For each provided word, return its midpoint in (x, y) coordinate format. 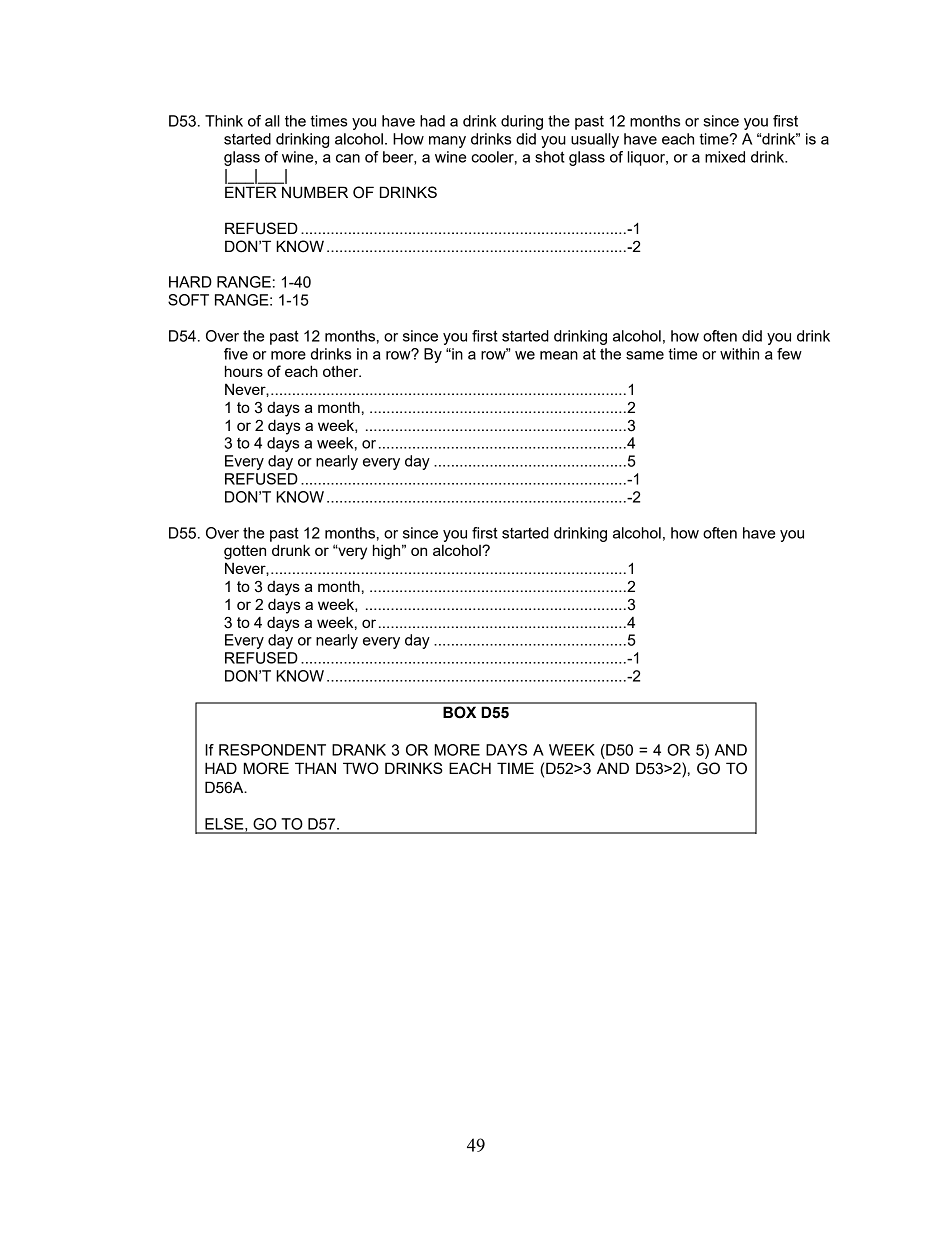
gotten (245, 552)
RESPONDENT (272, 750)
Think (224, 121)
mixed (725, 157)
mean (559, 355)
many (447, 142)
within (739, 354)
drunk (291, 550)
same (645, 355)
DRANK (359, 750)
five (236, 354)
